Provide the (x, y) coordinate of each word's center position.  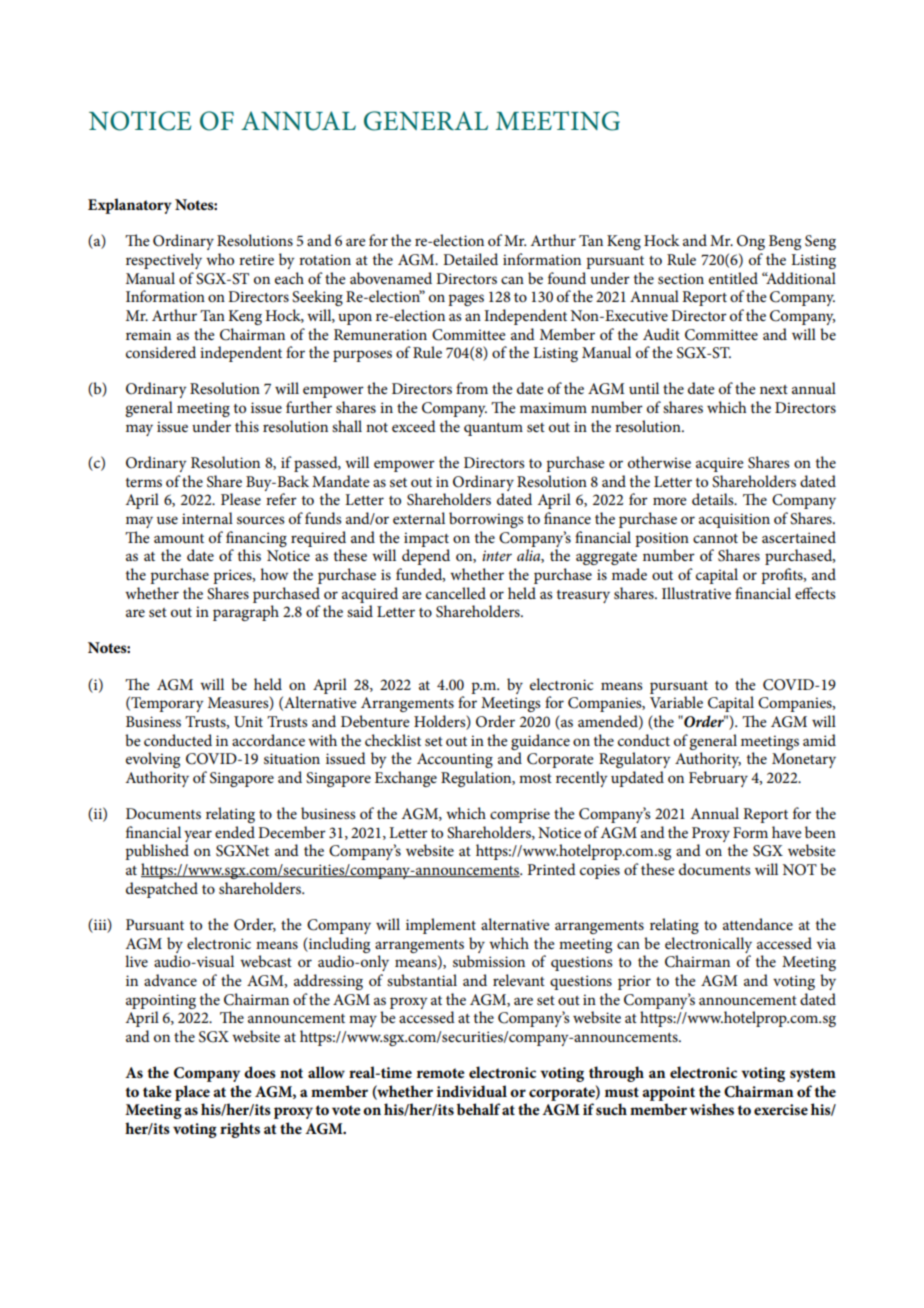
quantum (493, 429)
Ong (751, 242)
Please (241, 499)
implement (441, 926)
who (220, 259)
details (714, 499)
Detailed (470, 259)
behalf (479, 1109)
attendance (758, 924)
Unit (248, 722)
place (192, 1093)
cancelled (456, 593)
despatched (162, 890)
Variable (676, 702)
